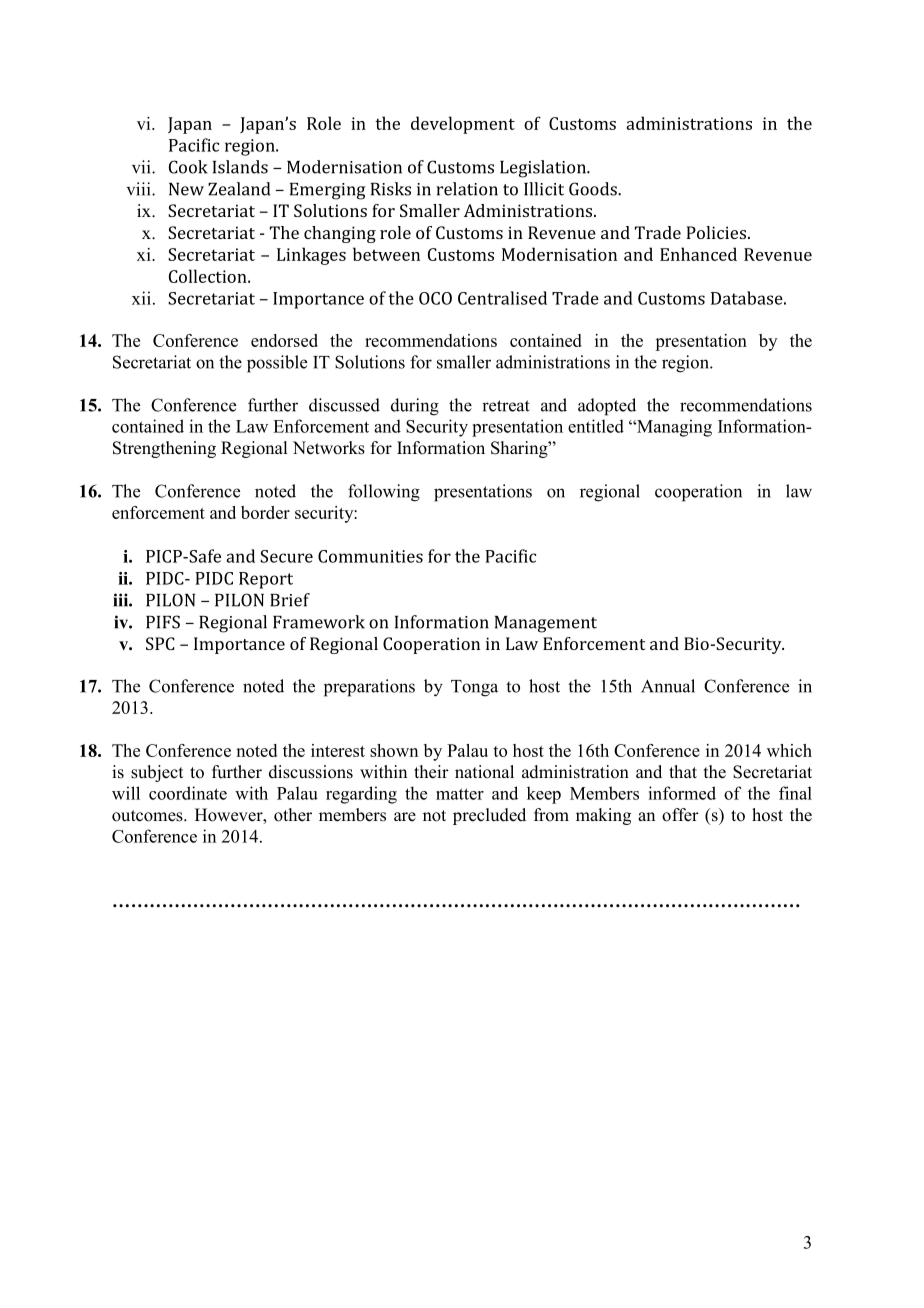 Image resolution: width=924 pixels, height=1308 pixels. What do you see at coordinates (546, 624) in the page?
I see `Management` at bounding box center [546, 624].
